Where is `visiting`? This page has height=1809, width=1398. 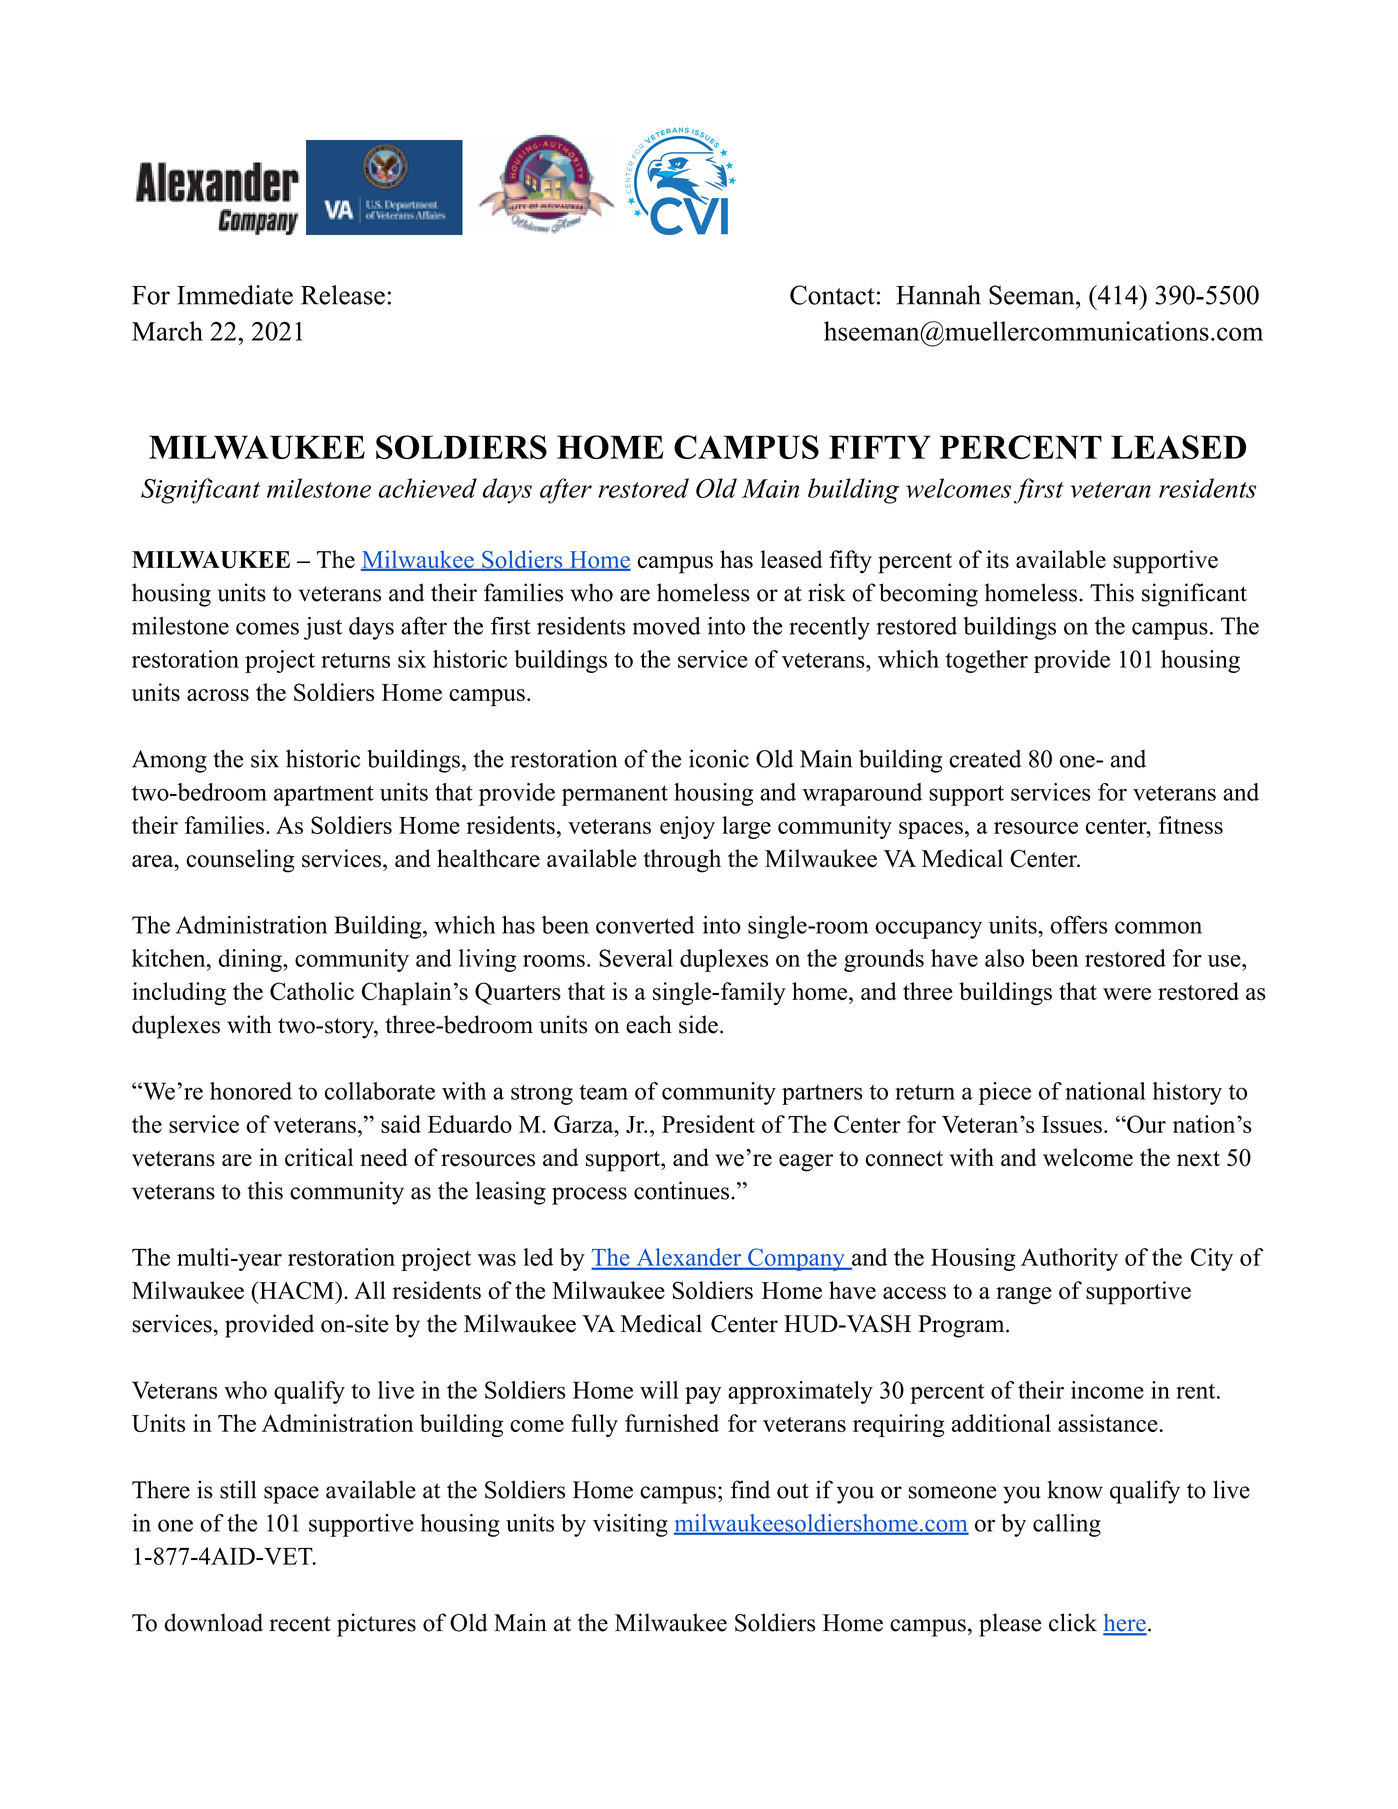
visiting is located at coordinates (630, 1525).
